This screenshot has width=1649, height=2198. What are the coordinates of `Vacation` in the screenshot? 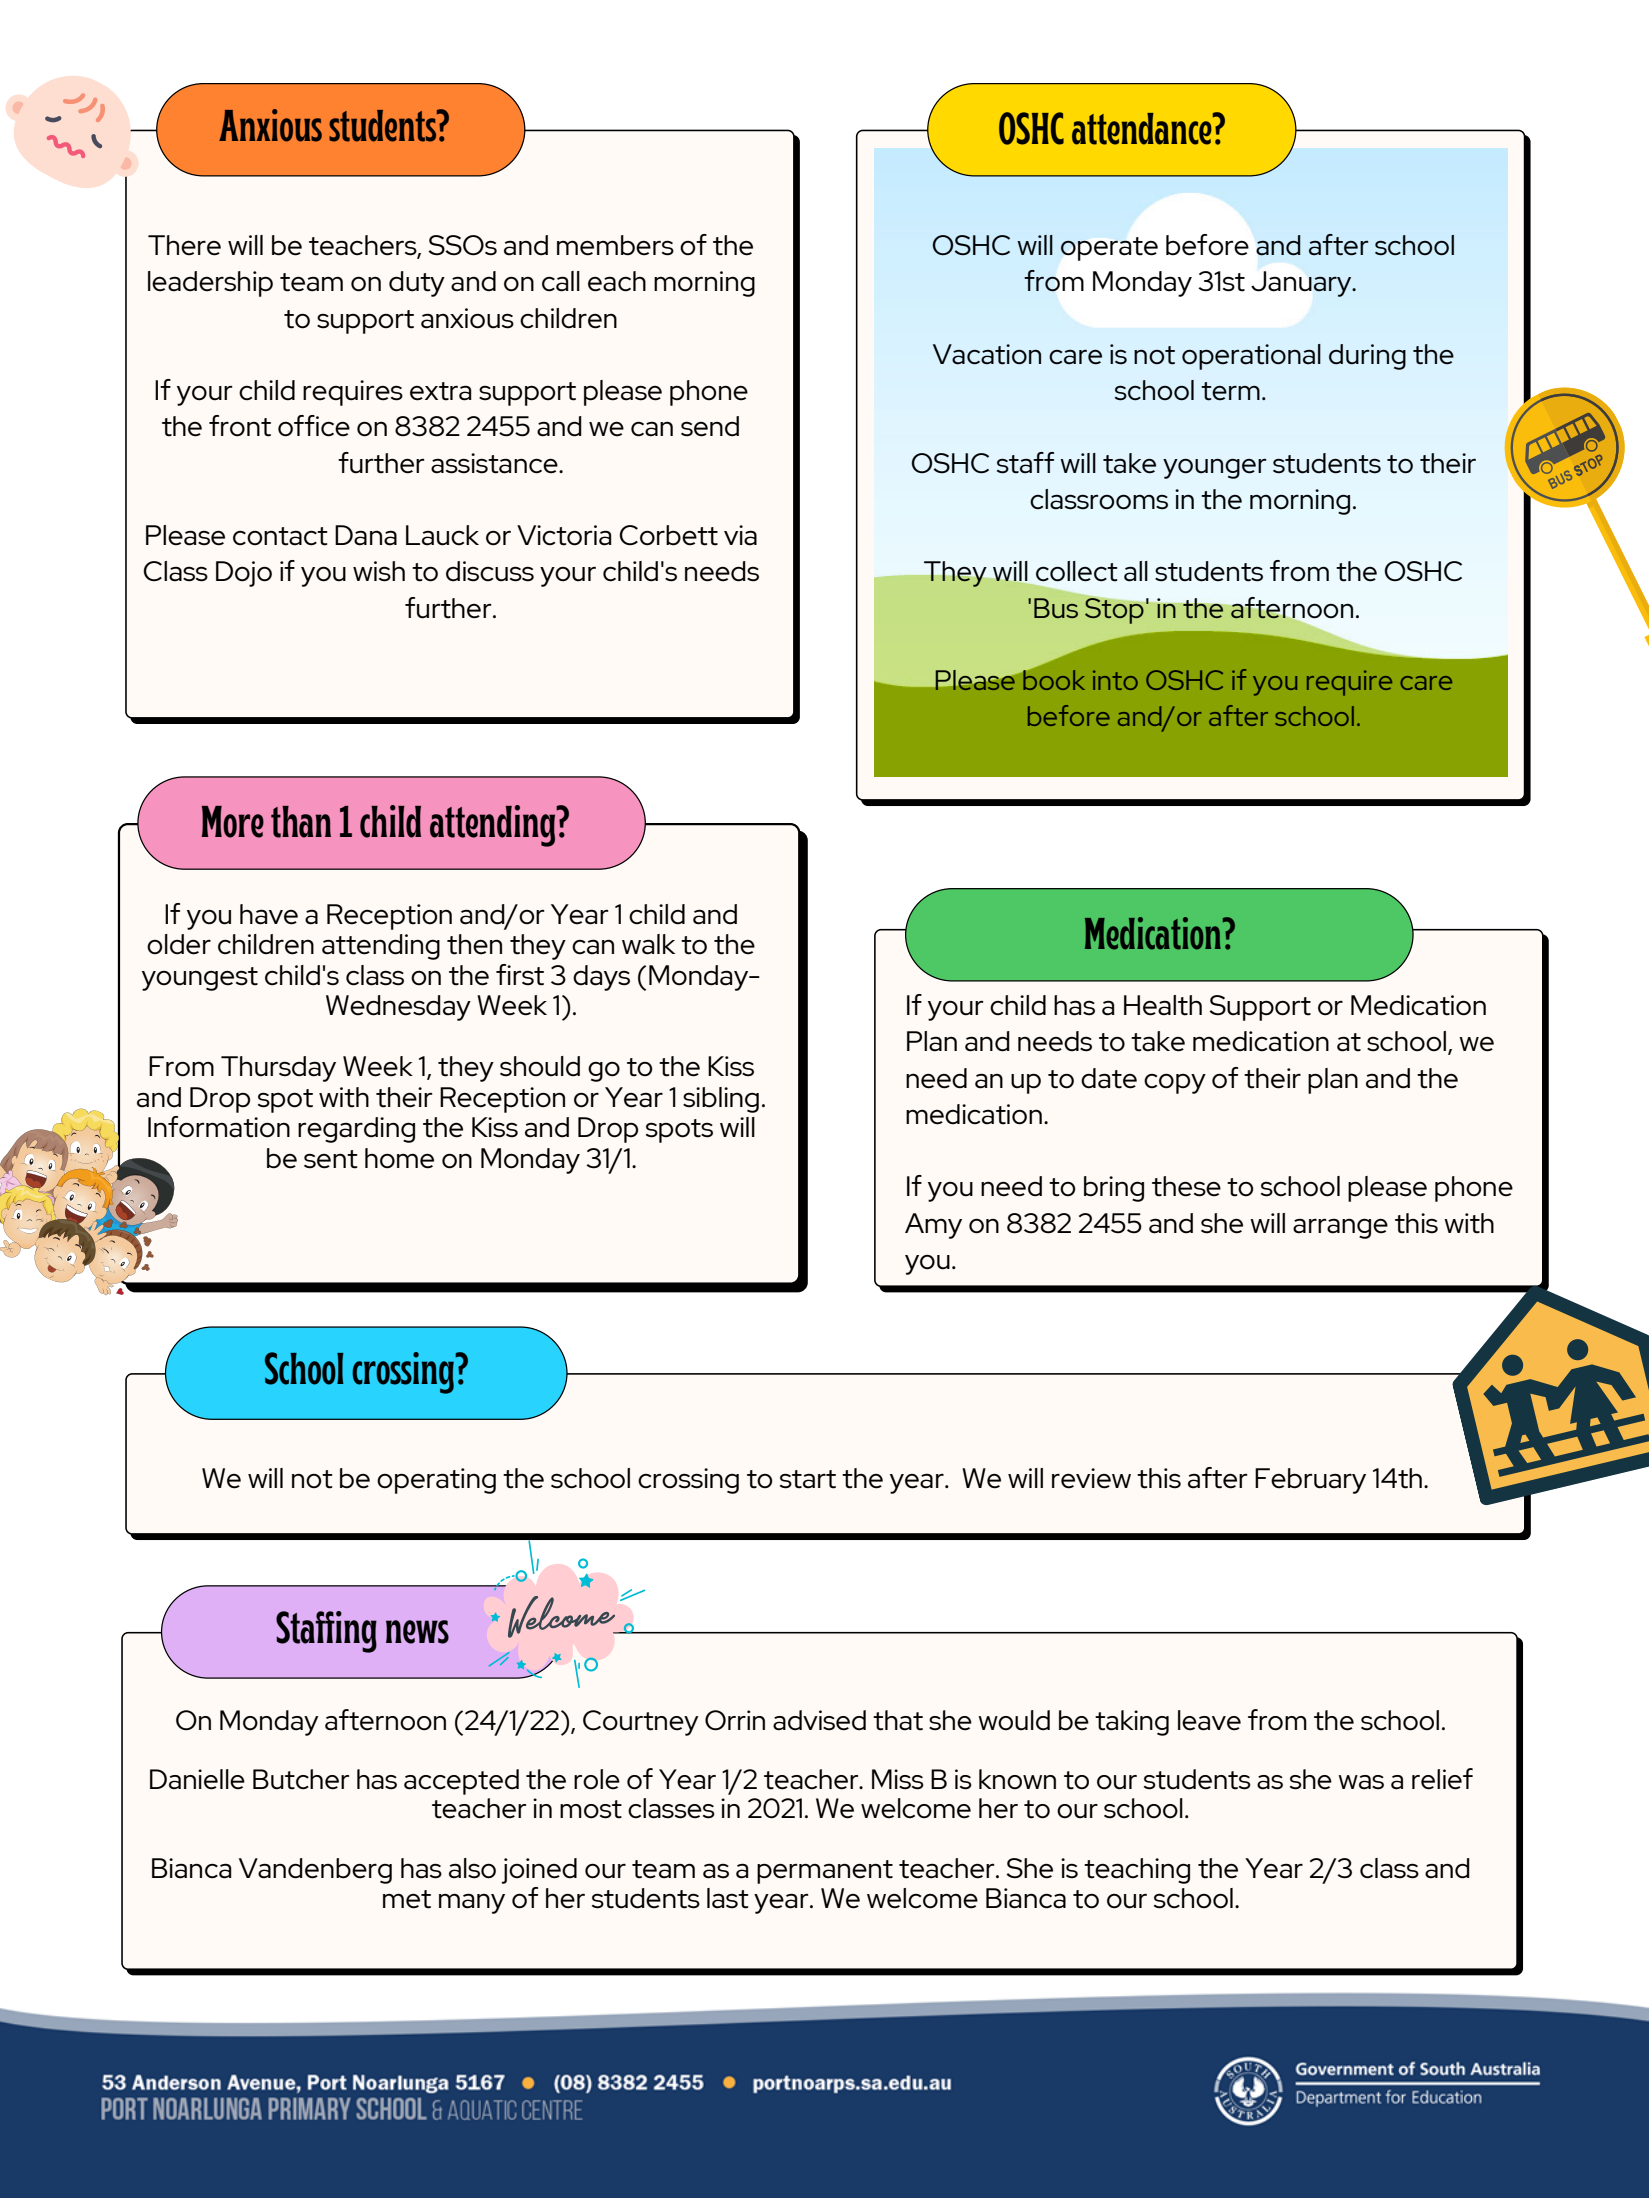 It's located at (987, 354).
